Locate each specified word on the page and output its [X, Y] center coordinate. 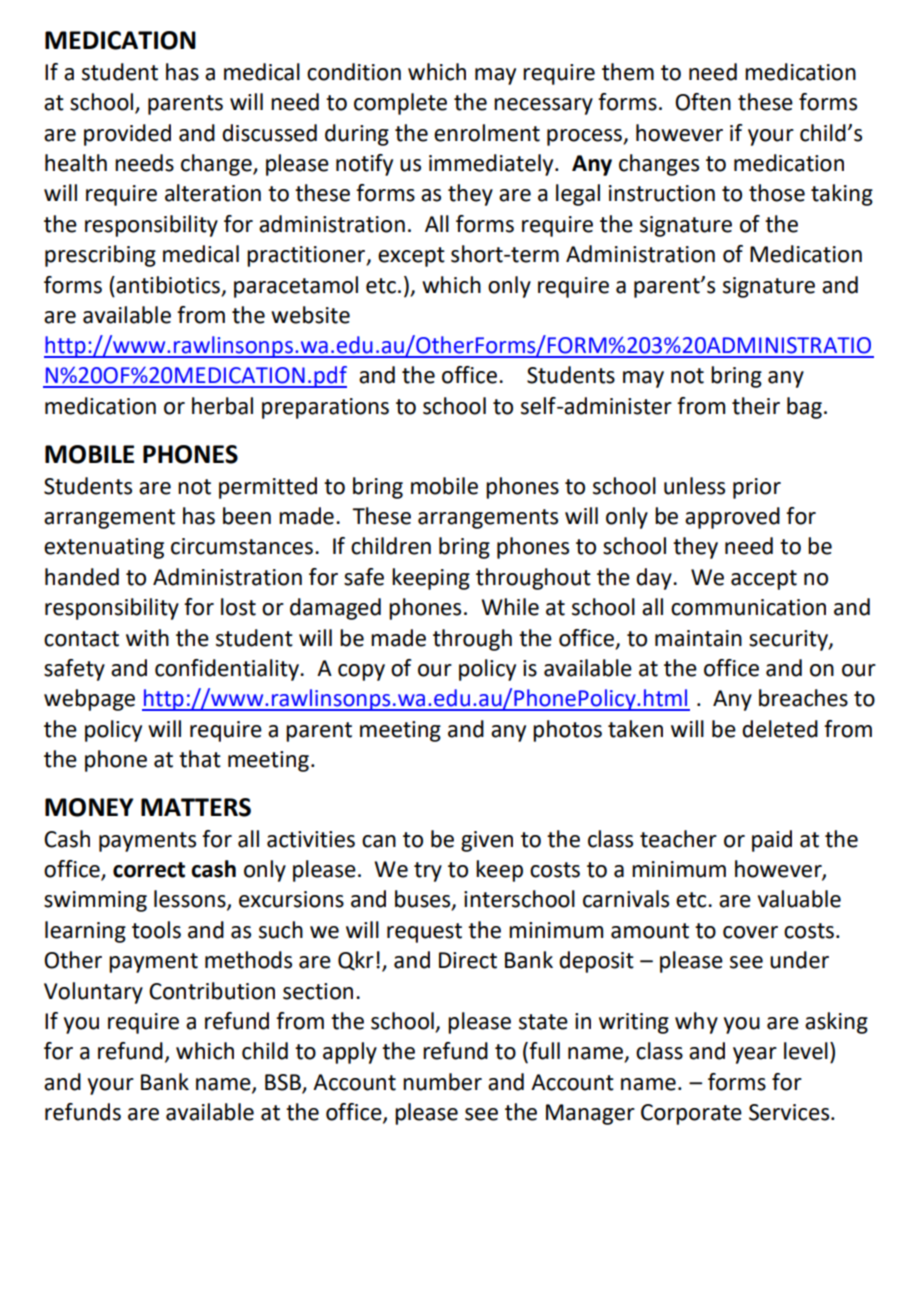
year [755, 1055]
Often [703, 102]
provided [127, 135]
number [442, 1082]
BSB [283, 1082]
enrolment [487, 133]
